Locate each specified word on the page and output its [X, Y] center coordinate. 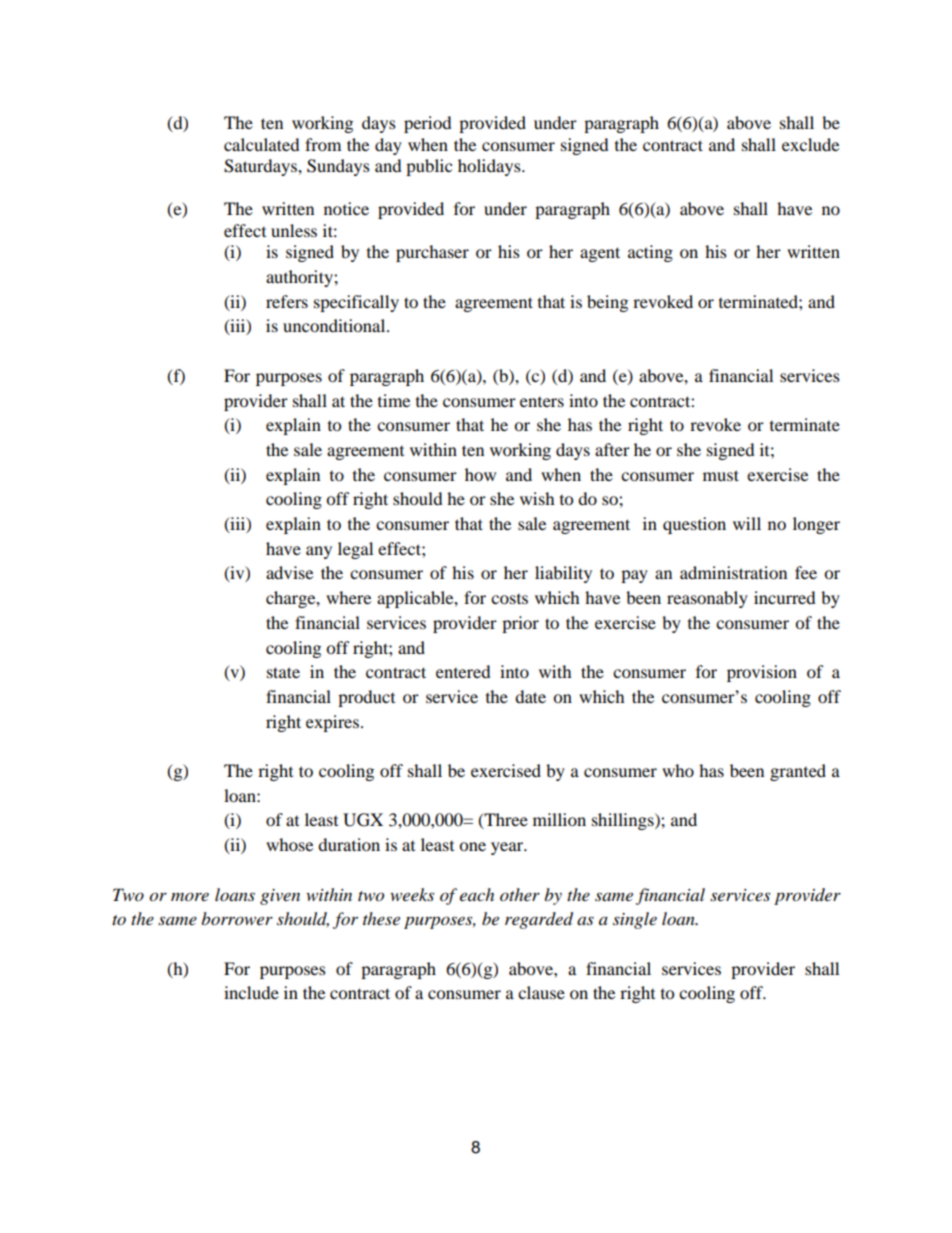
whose [289, 844]
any [319, 552]
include [251, 992]
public [429, 167]
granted [798, 772]
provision [762, 673]
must [721, 475]
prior [520, 624]
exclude [810, 144]
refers [287, 301]
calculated [262, 144]
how [480, 474]
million [559, 819]
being [607, 303]
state [283, 672]
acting [650, 253]
